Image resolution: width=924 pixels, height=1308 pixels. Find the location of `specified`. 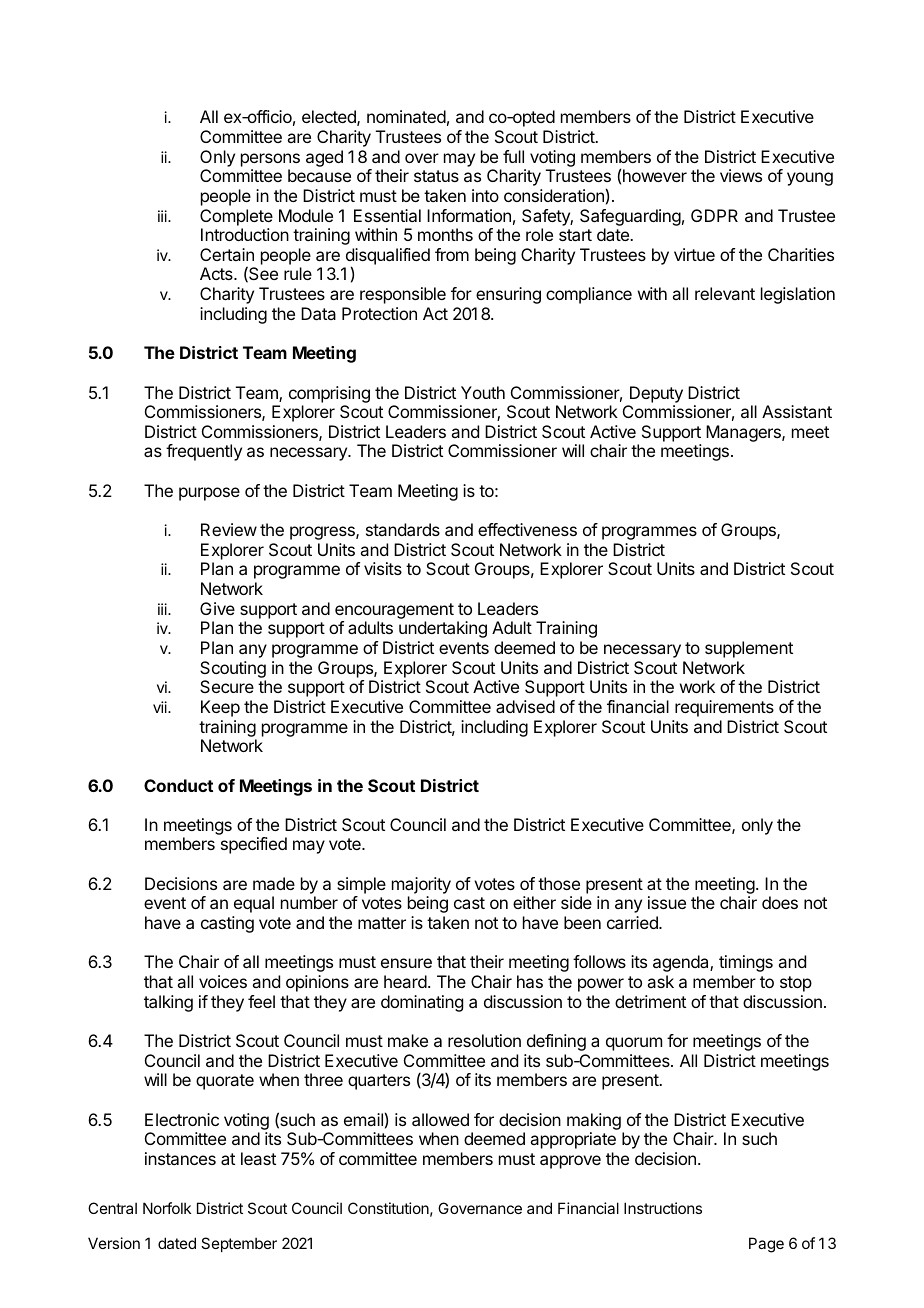

specified is located at coordinates (254, 845).
